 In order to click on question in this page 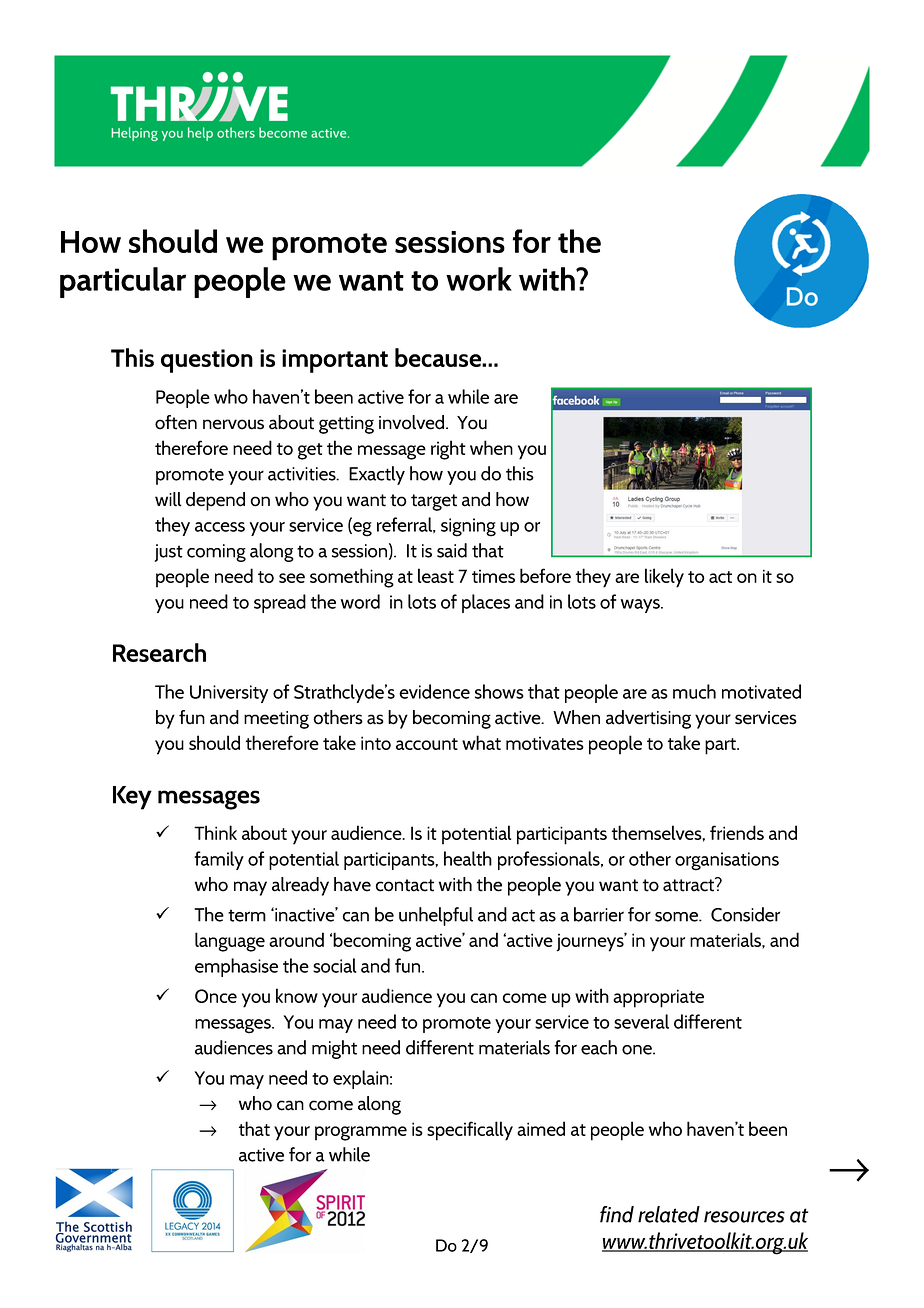, I will do `click(207, 361)`.
